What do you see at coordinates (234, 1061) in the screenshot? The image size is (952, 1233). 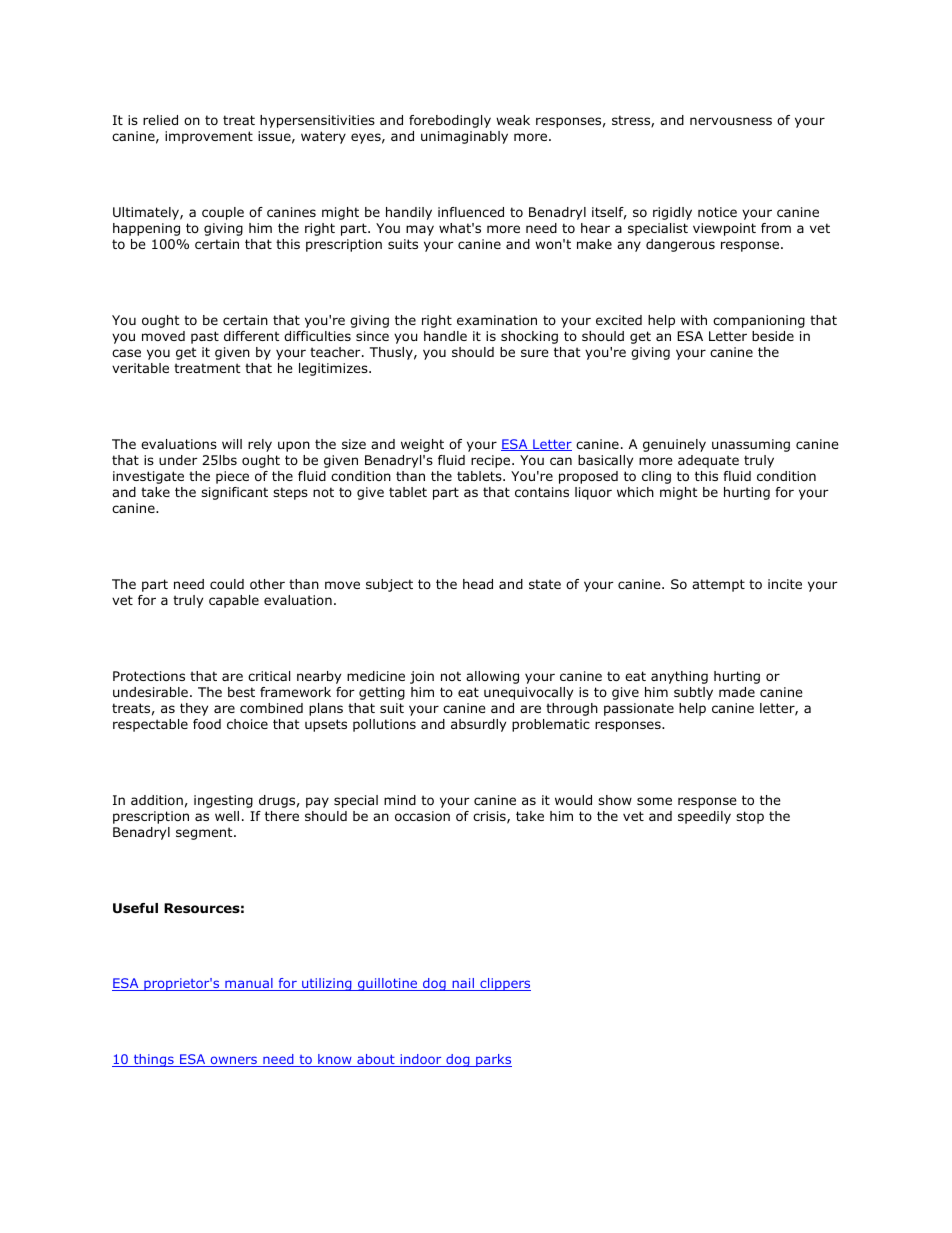 I see `owners` at bounding box center [234, 1061].
